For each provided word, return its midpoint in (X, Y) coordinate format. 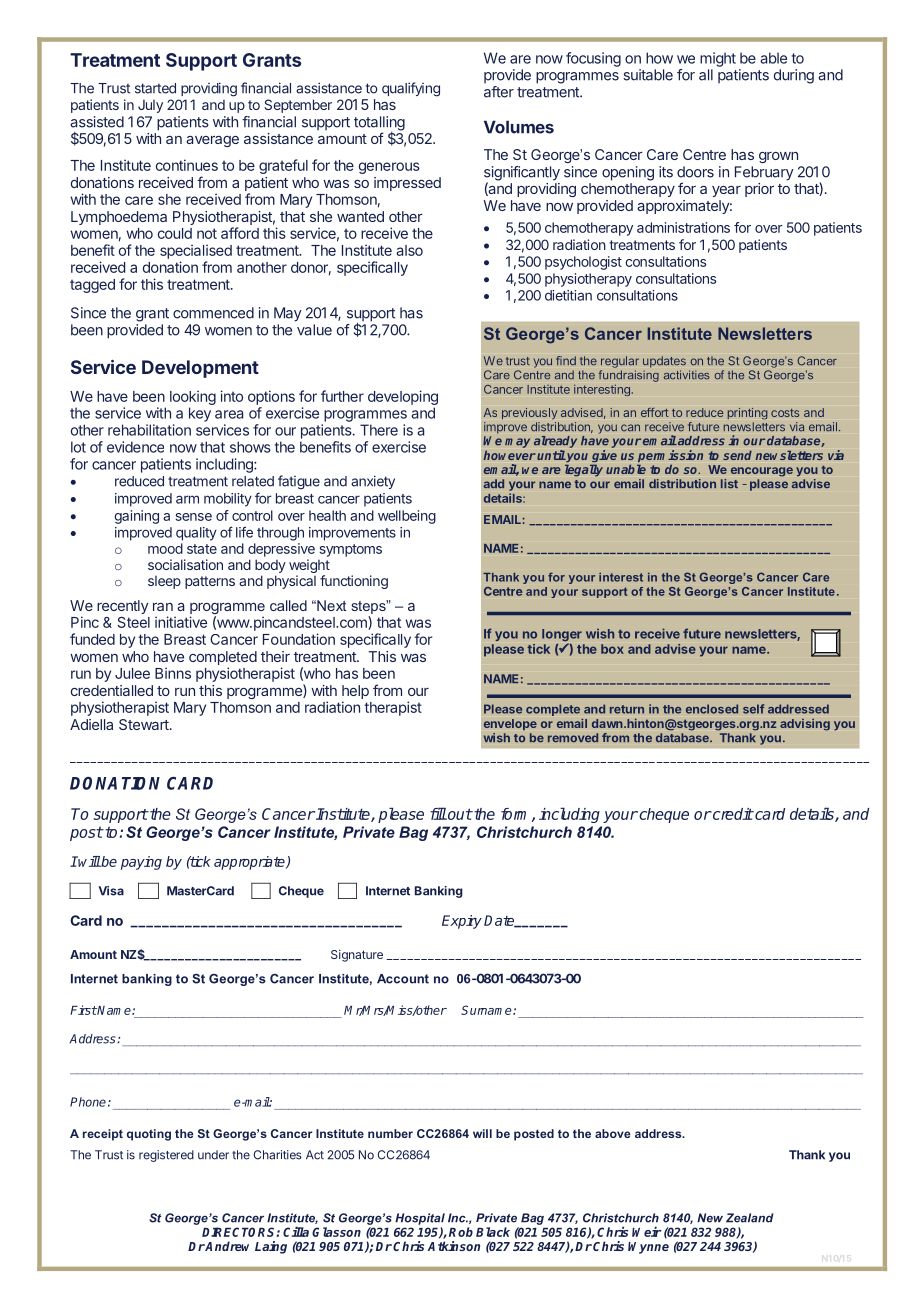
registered (166, 1156)
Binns (173, 673)
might (718, 59)
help (355, 693)
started (155, 88)
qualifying (411, 89)
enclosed (712, 709)
